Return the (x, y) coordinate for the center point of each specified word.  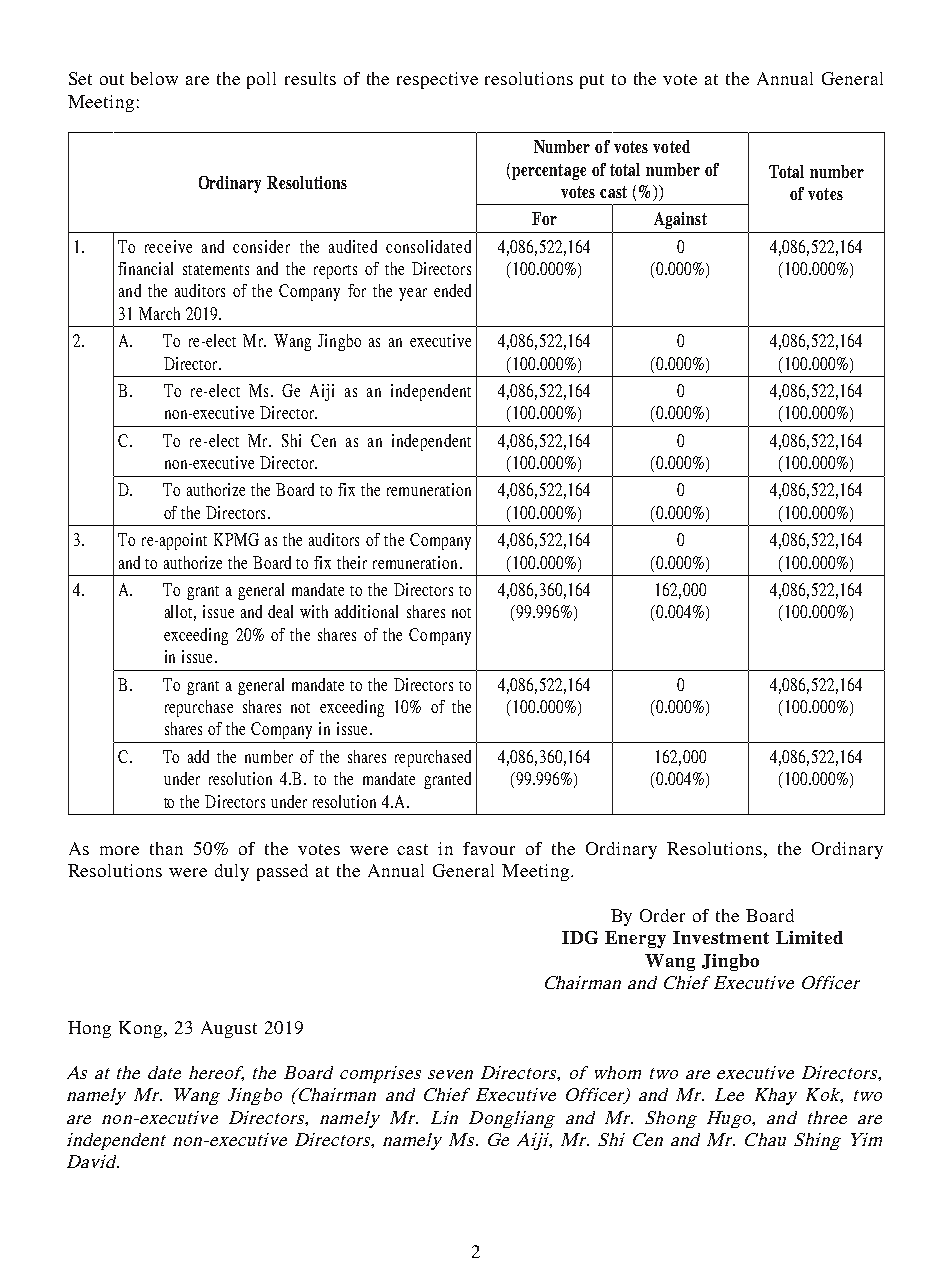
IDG (580, 937)
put (592, 81)
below (154, 78)
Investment (721, 937)
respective (437, 80)
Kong (140, 1029)
